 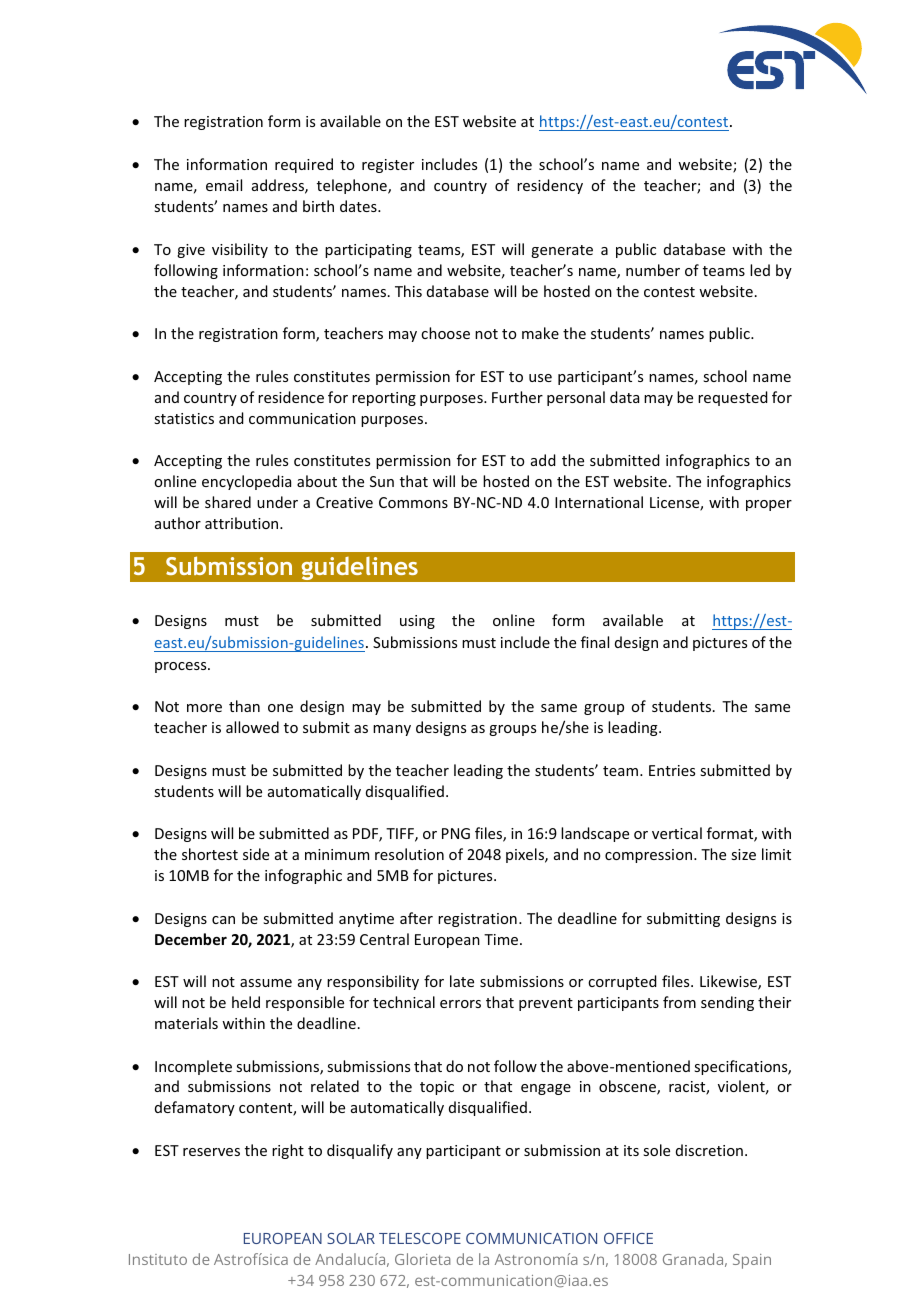 I want to click on number, so click(x=653, y=270).
